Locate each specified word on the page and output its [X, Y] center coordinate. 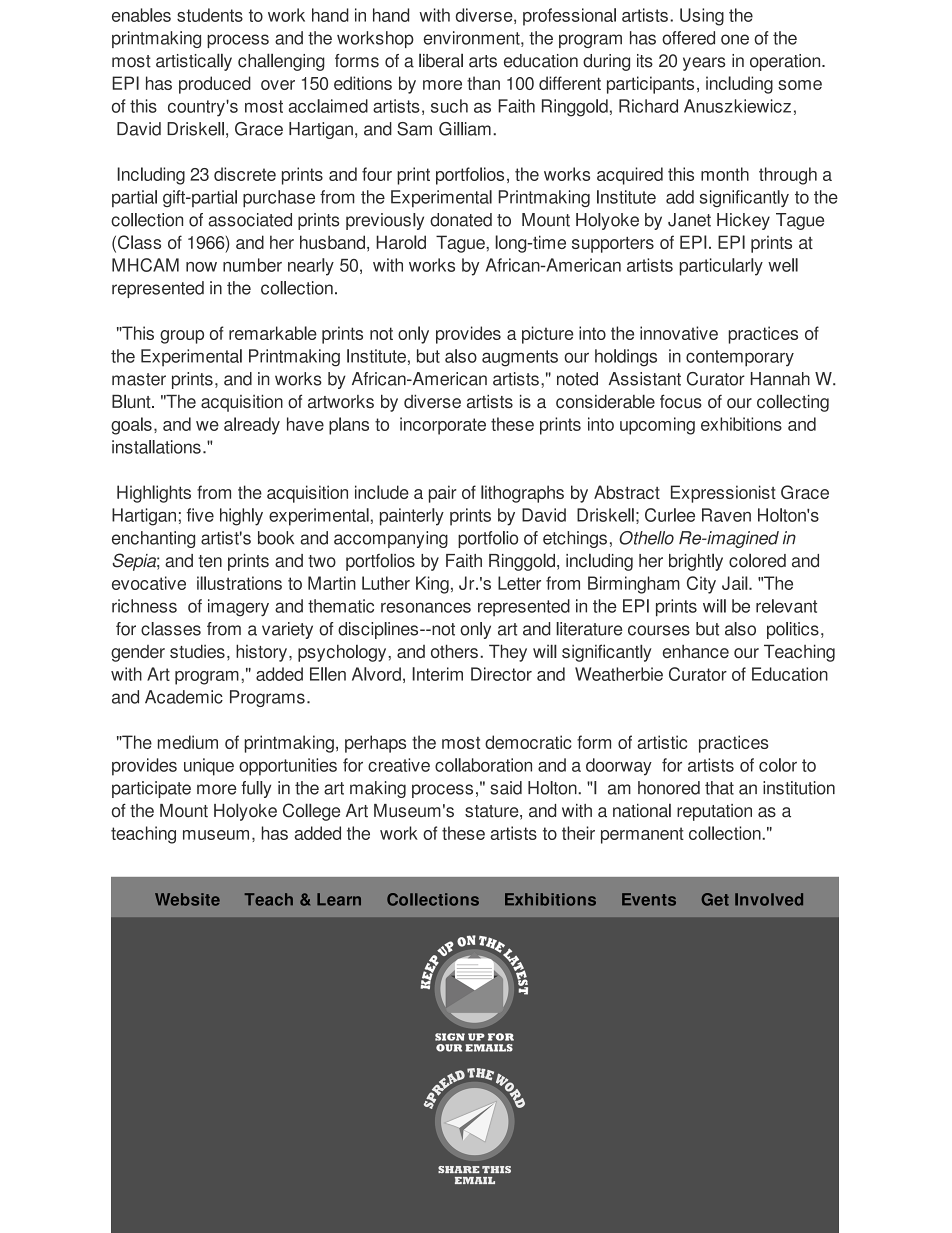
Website [187, 899]
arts [483, 61]
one [735, 39]
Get [715, 899]
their [578, 833]
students [210, 15]
